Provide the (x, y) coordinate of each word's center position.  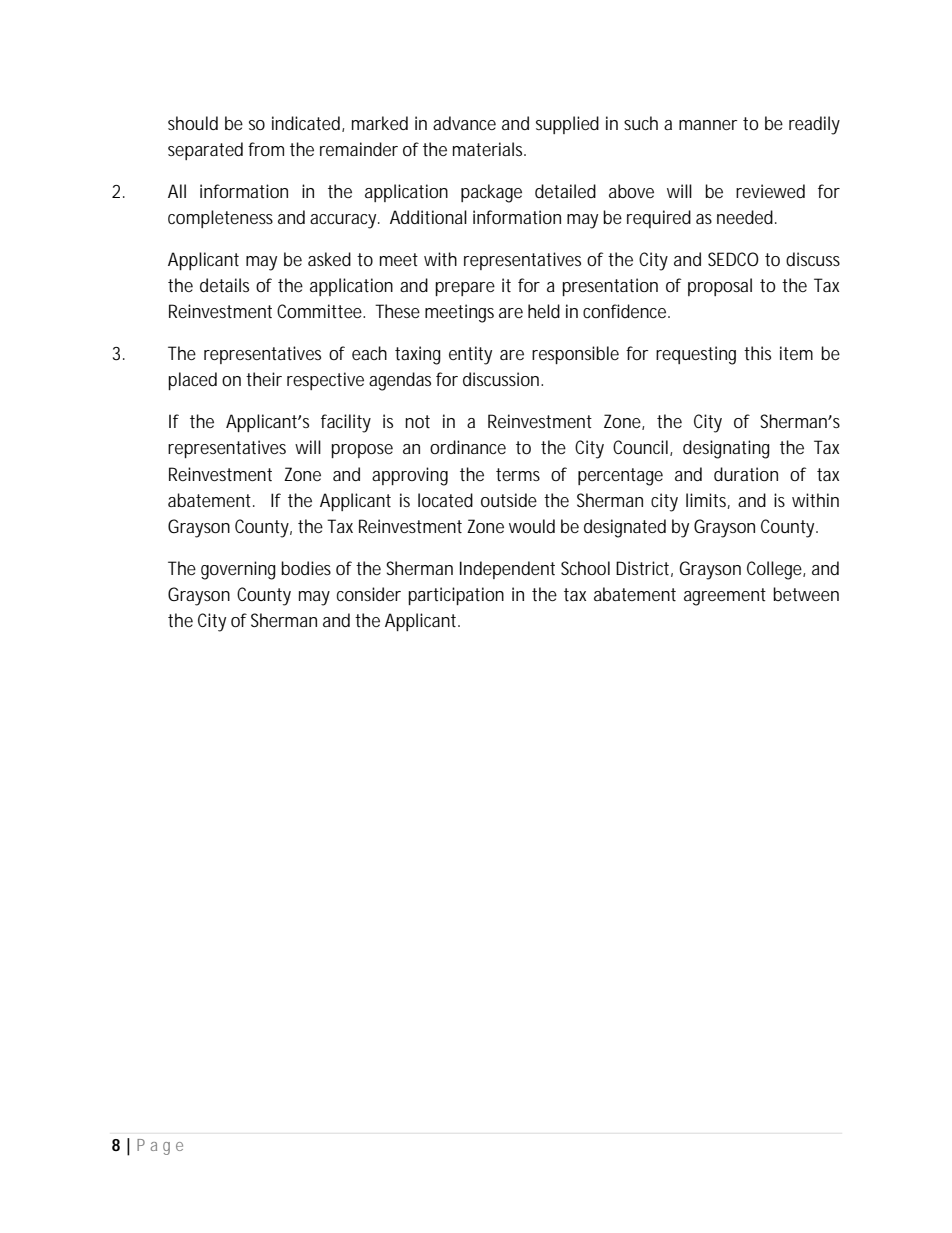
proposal (720, 287)
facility (346, 423)
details (224, 285)
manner (708, 125)
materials (489, 149)
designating (726, 449)
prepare (465, 289)
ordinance (468, 447)
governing (238, 570)
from (266, 149)
